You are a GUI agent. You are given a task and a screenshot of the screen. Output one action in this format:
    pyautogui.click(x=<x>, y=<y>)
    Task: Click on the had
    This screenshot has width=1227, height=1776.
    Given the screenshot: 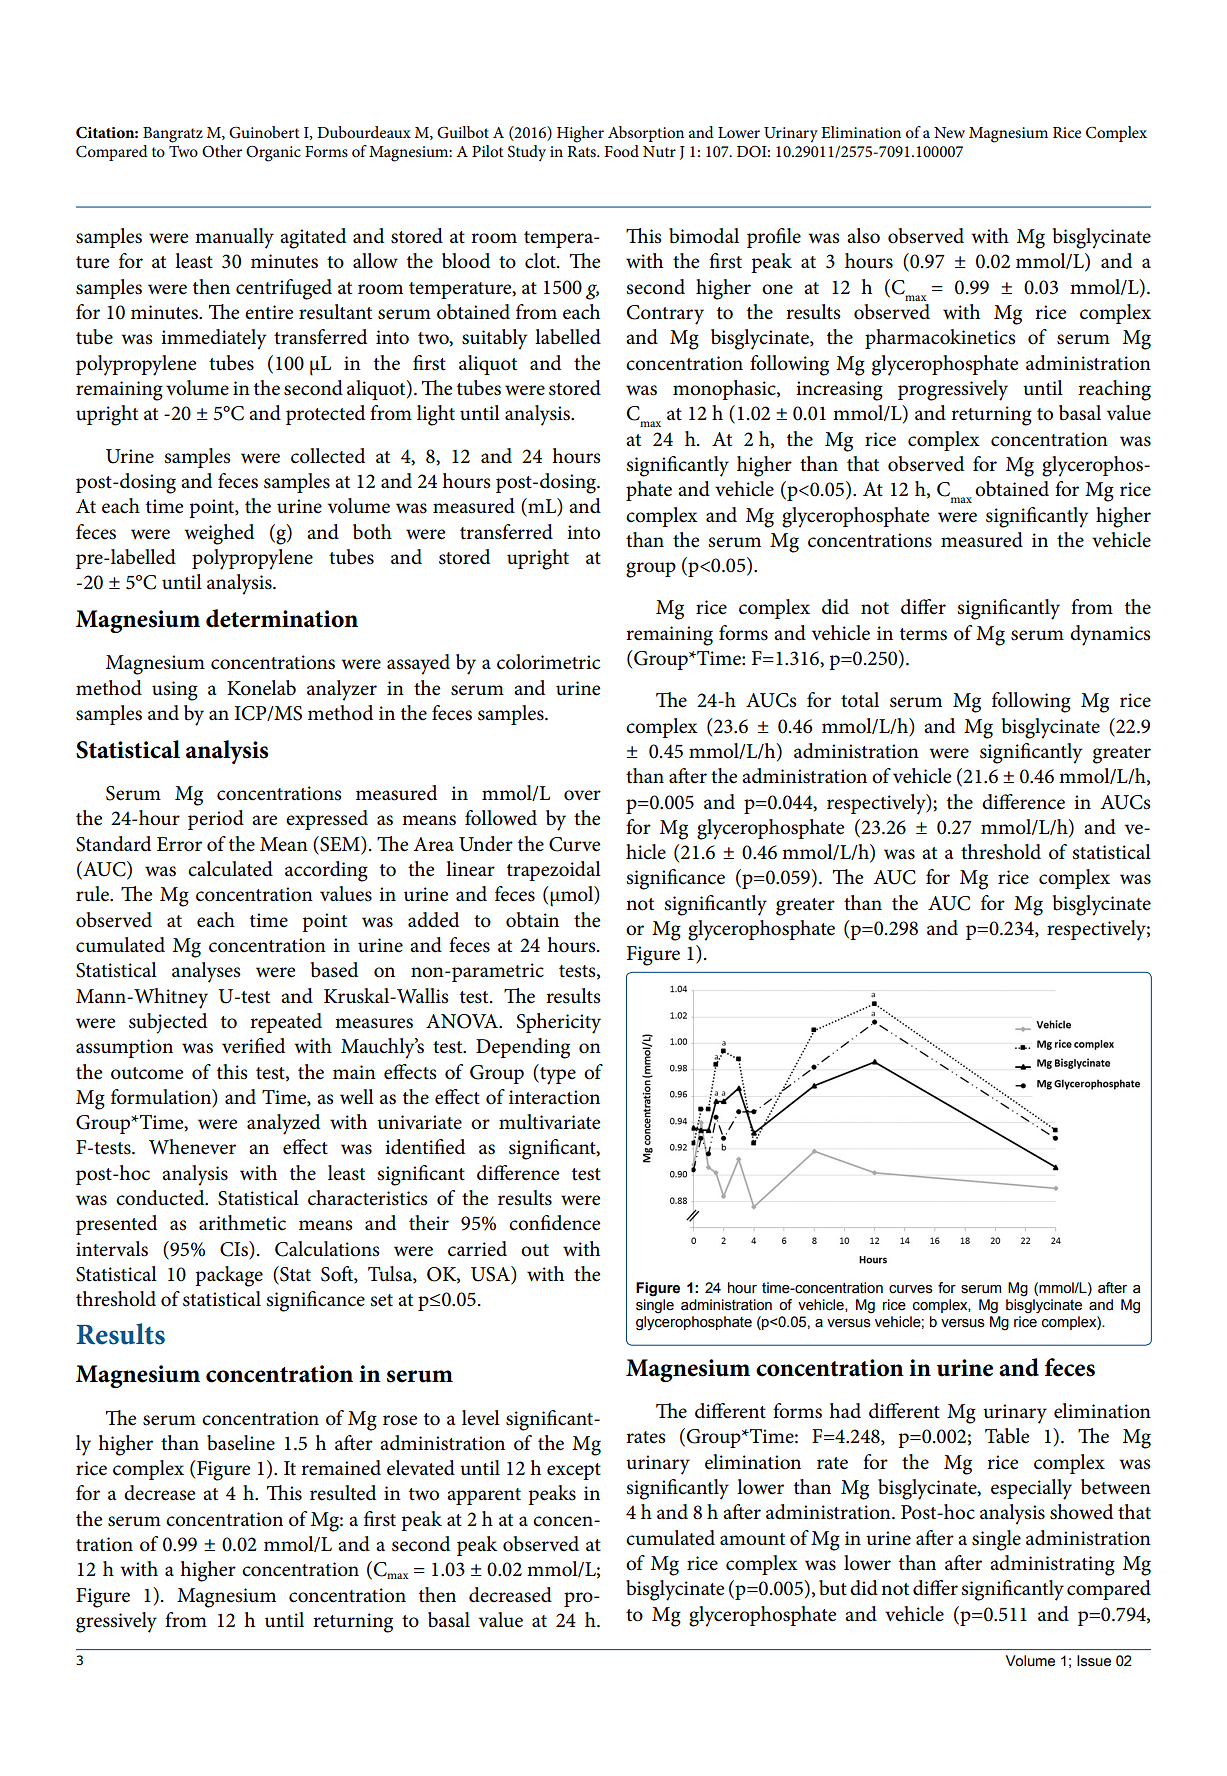 What is the action you would take?
    pyautogui.click(x=845, y=1411)
